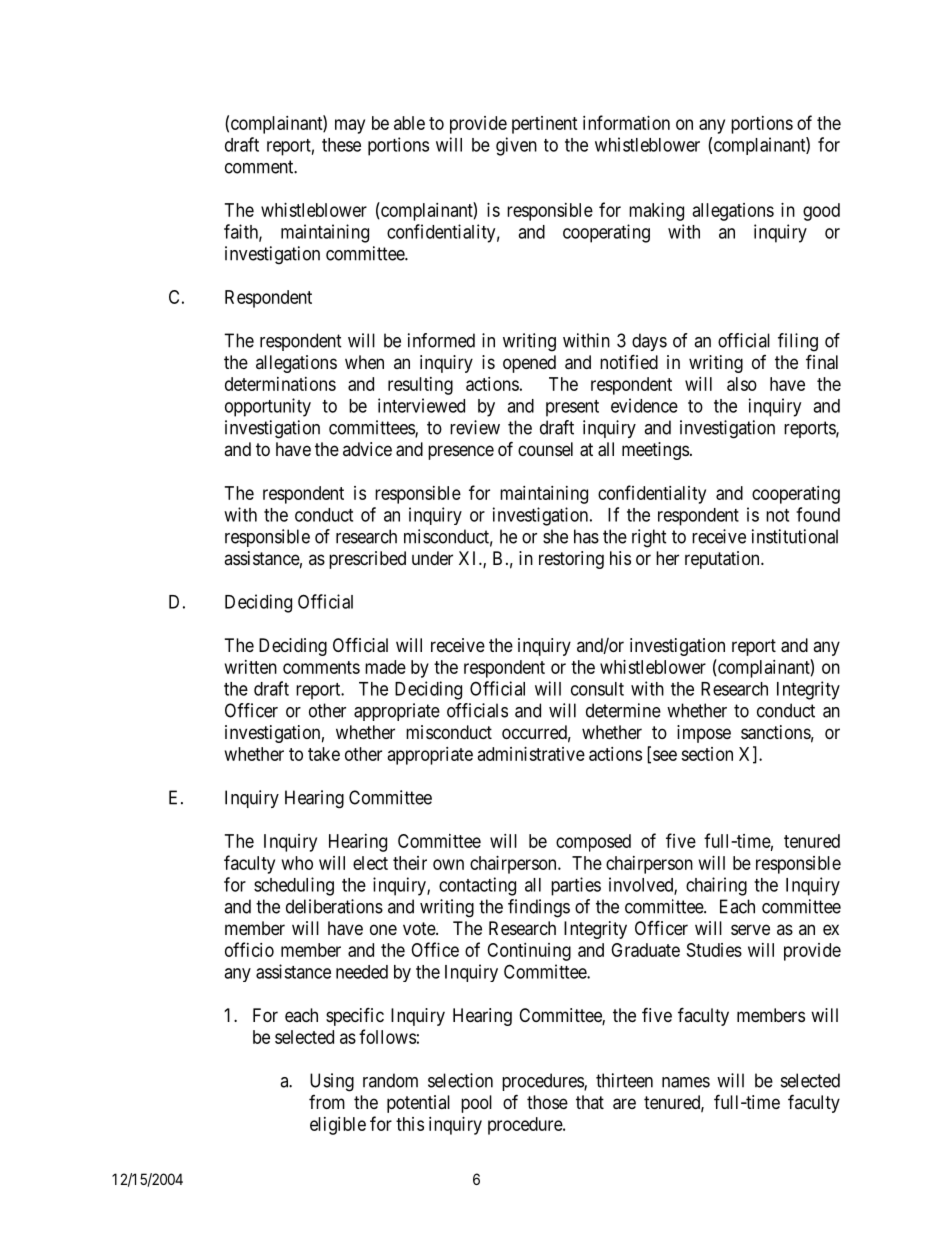  What do you see at coordinates (576, 886) in the screenshot?
I see `parties` at bounding box center [576, 886].
